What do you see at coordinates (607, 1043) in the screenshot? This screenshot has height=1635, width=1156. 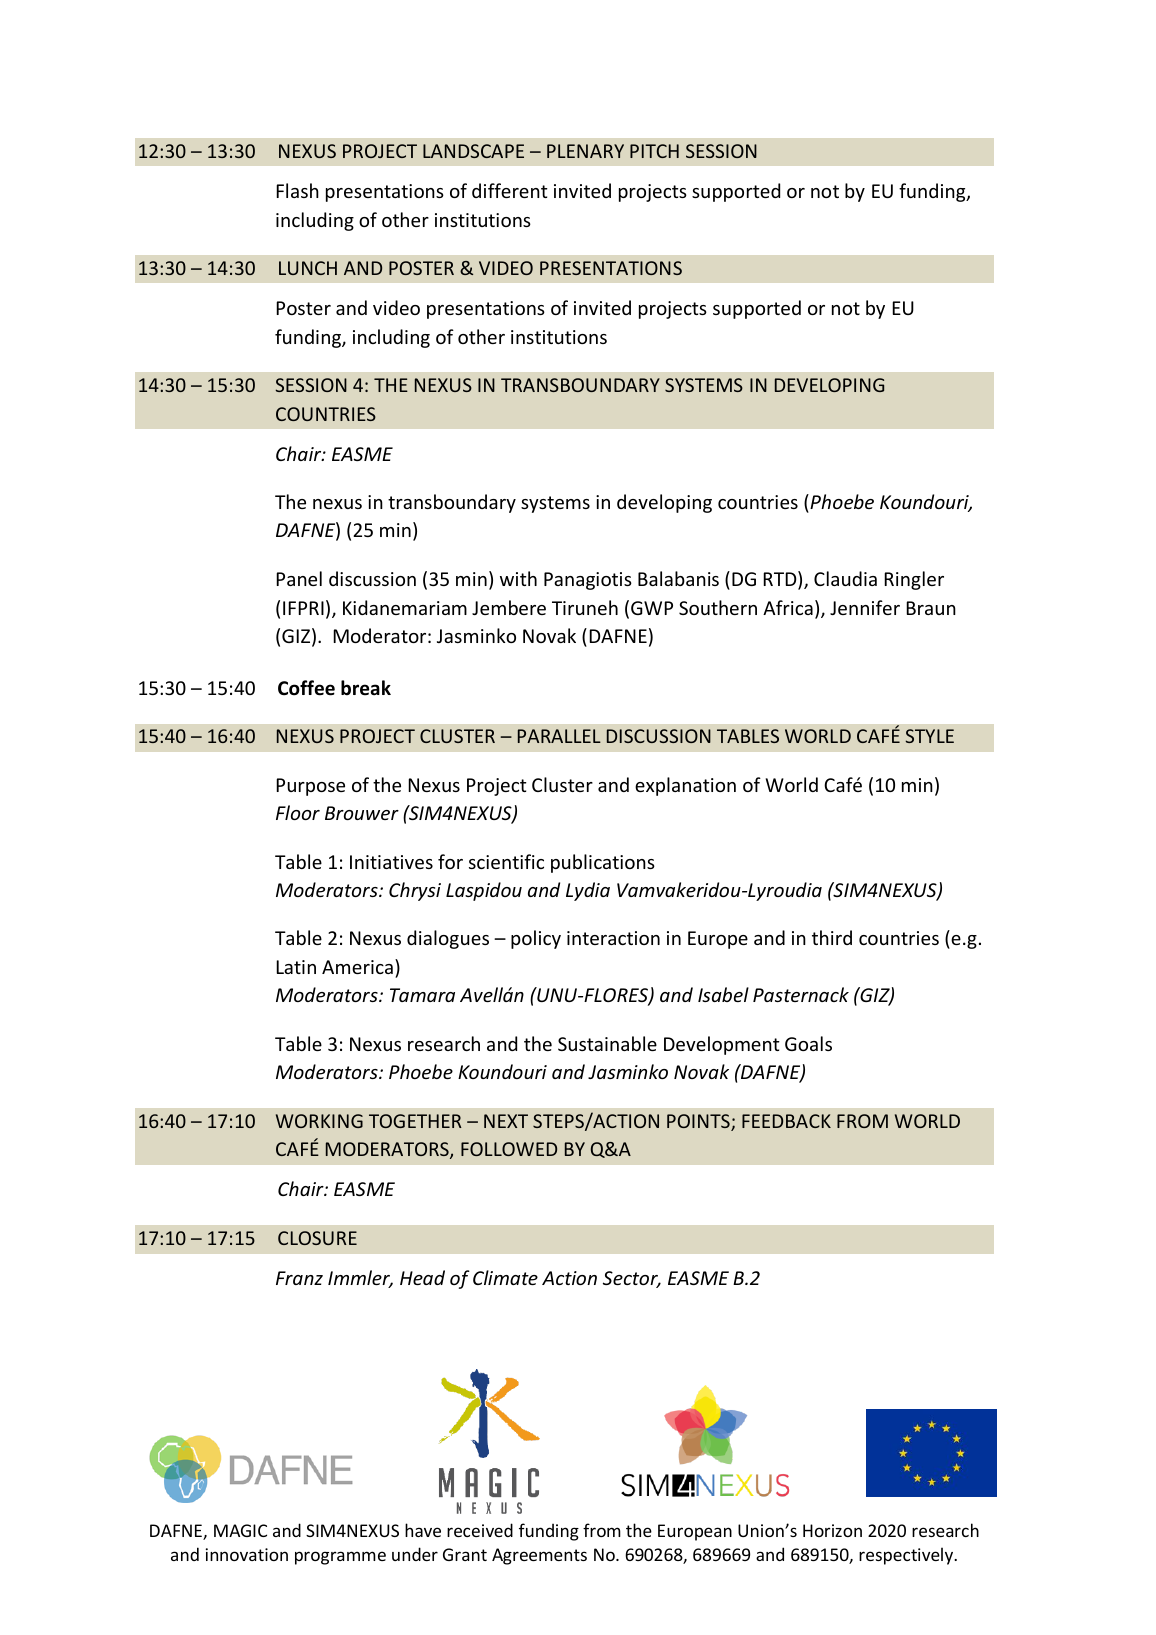 I see `Sustainable` at bounding box center [607, 1043].
